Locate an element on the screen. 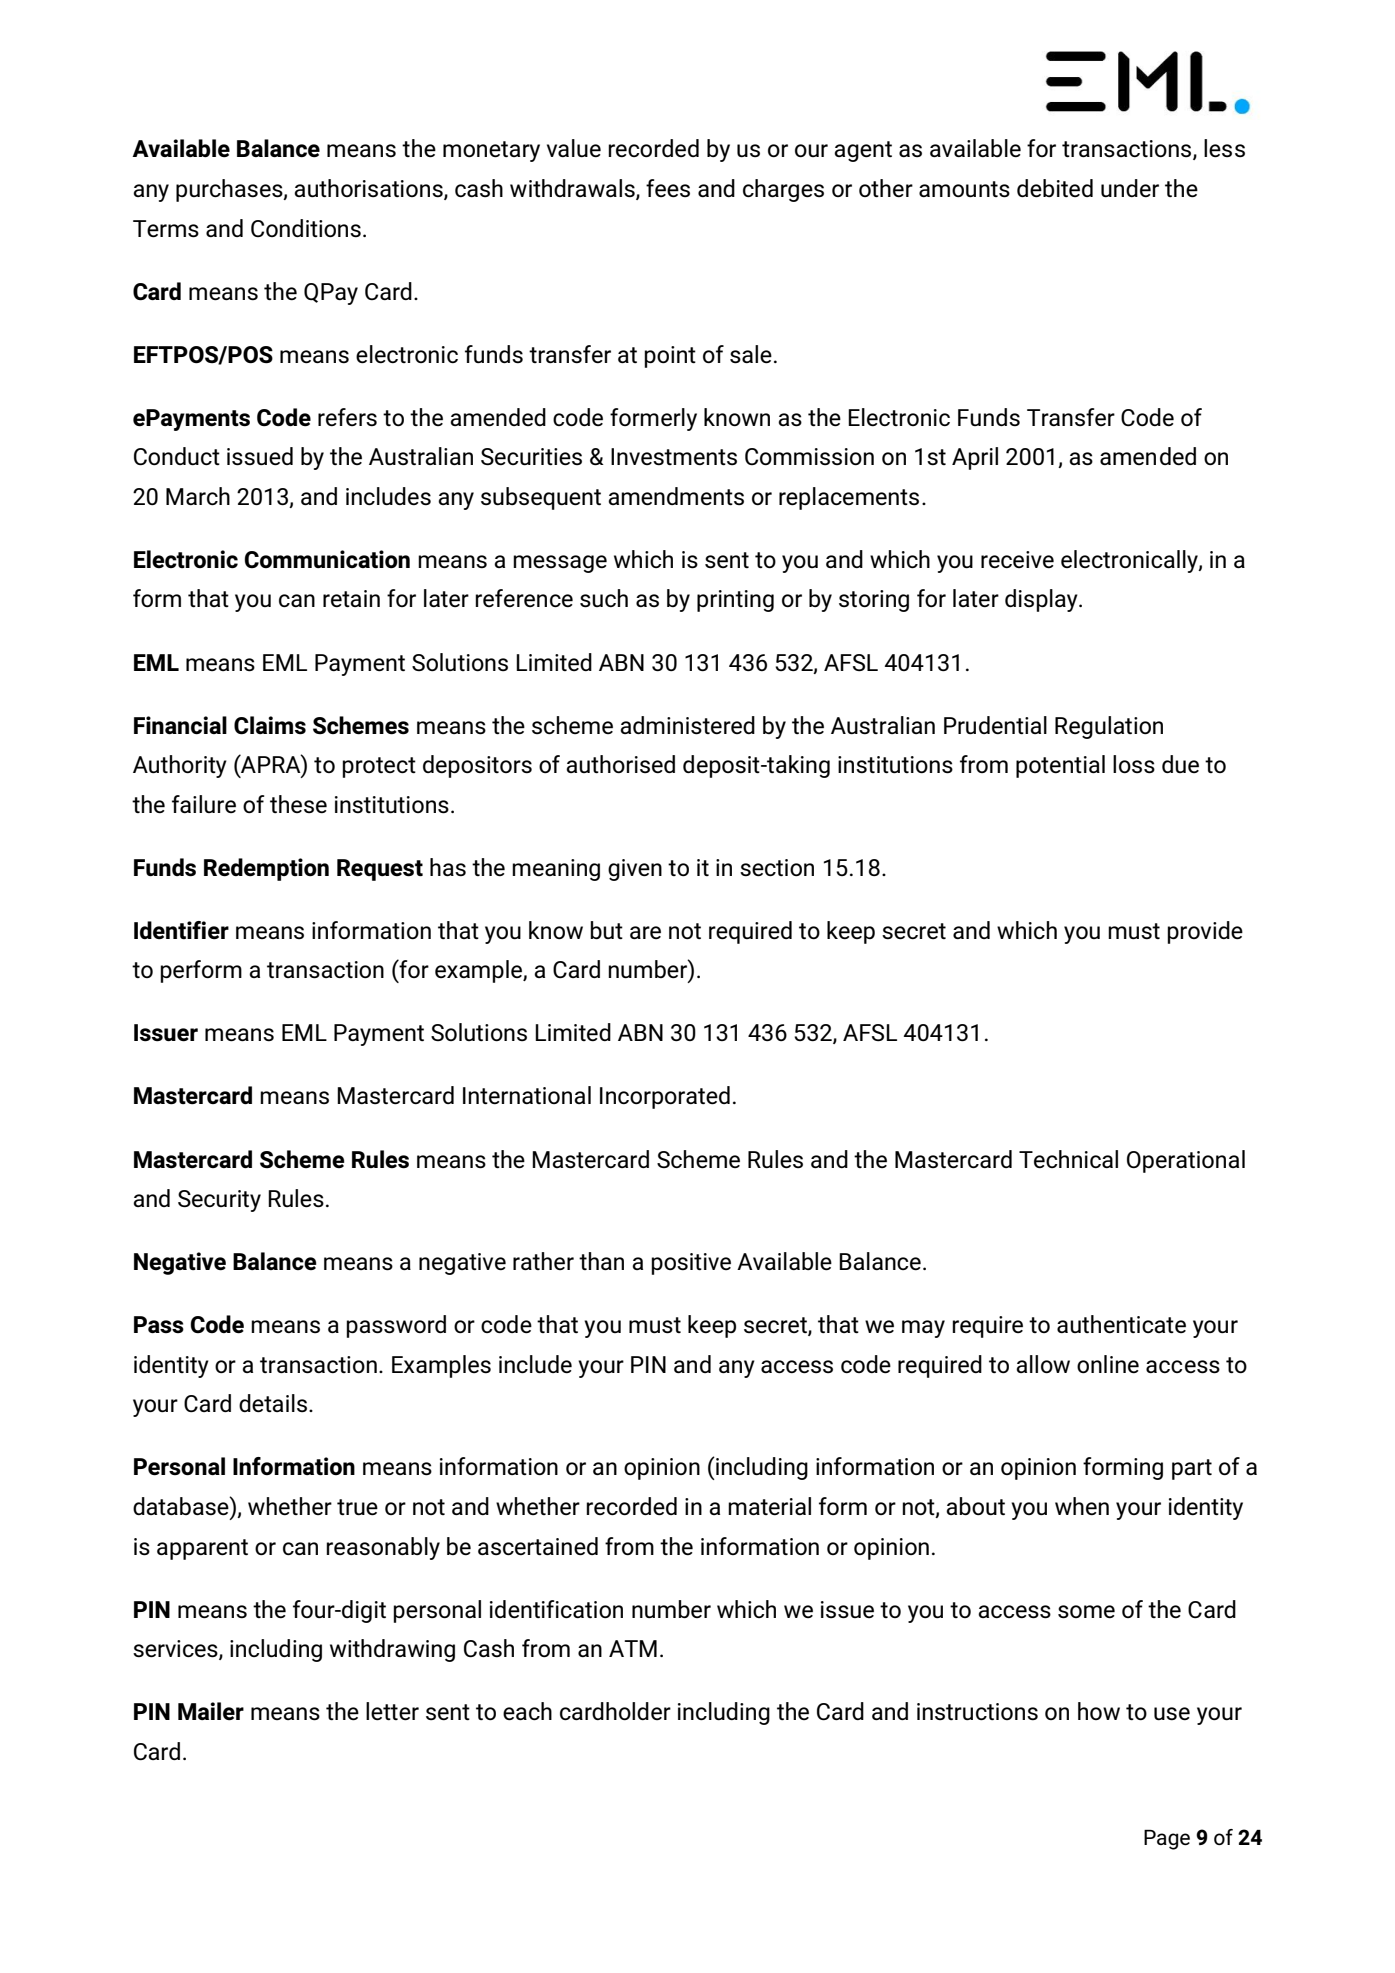  ATM is located at coordinates (633, 1648).
